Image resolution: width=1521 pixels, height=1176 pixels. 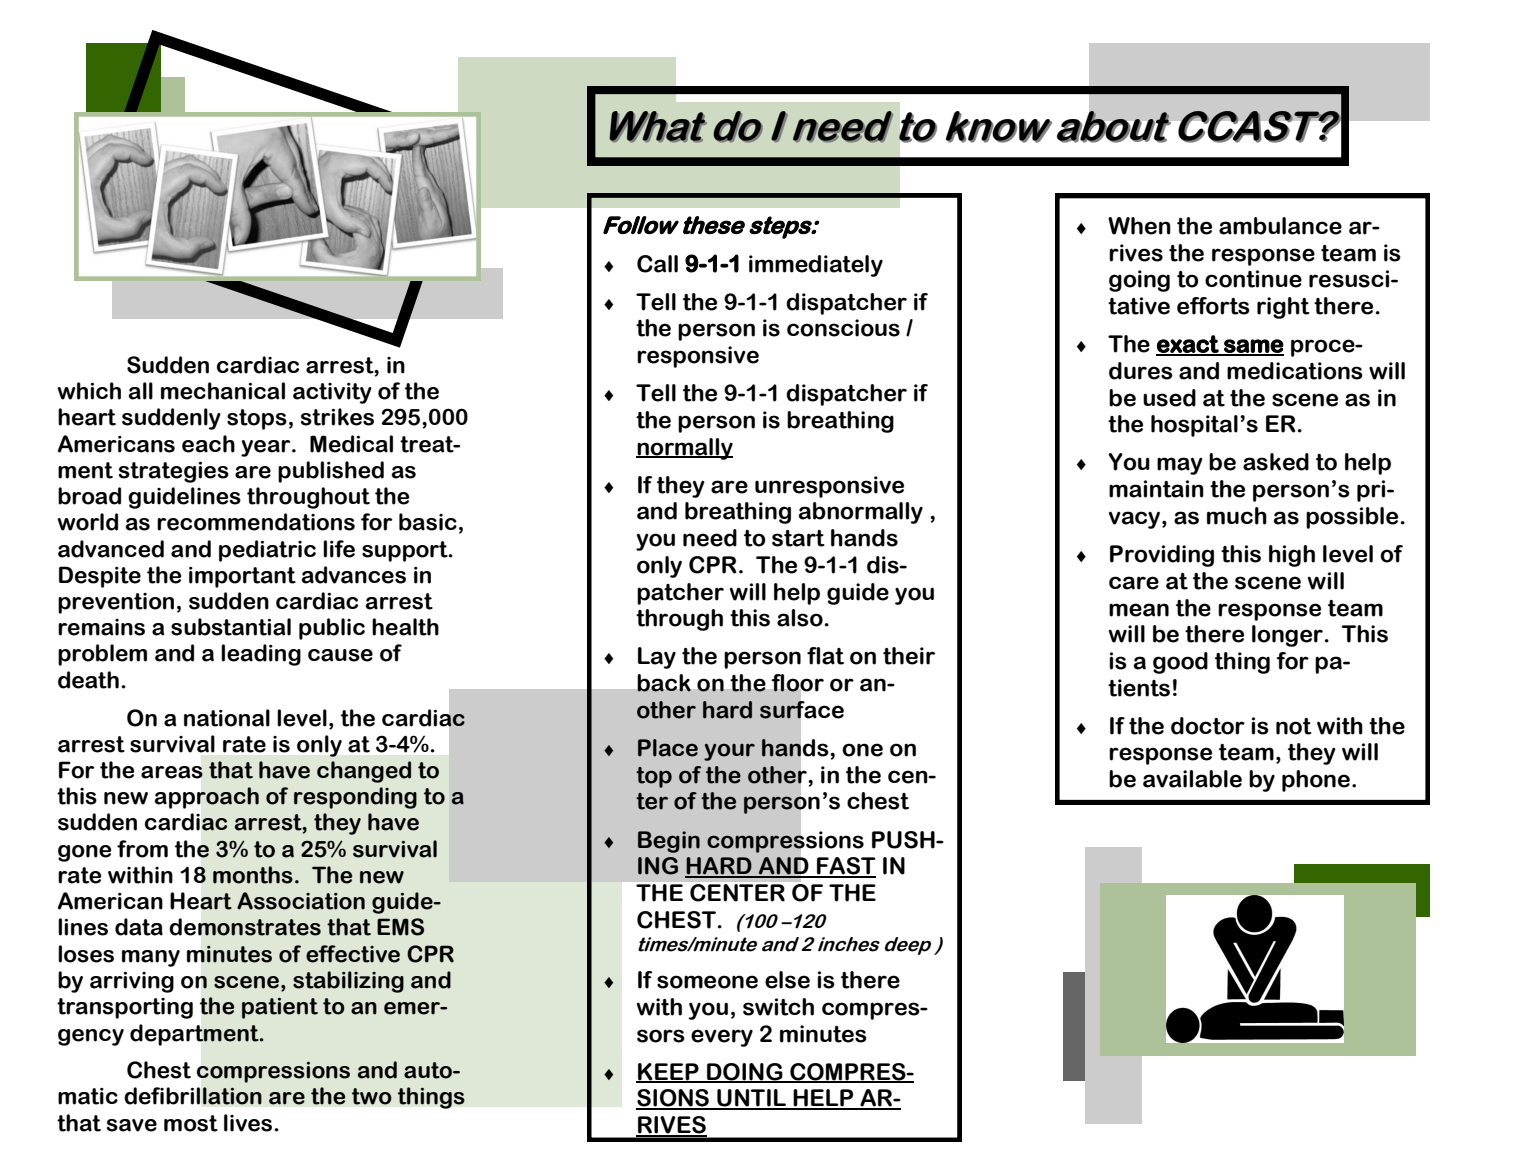 What do you see at coordinates (1253, 279) in the page?
I see `continue` at bounding box center [1253, 279].
